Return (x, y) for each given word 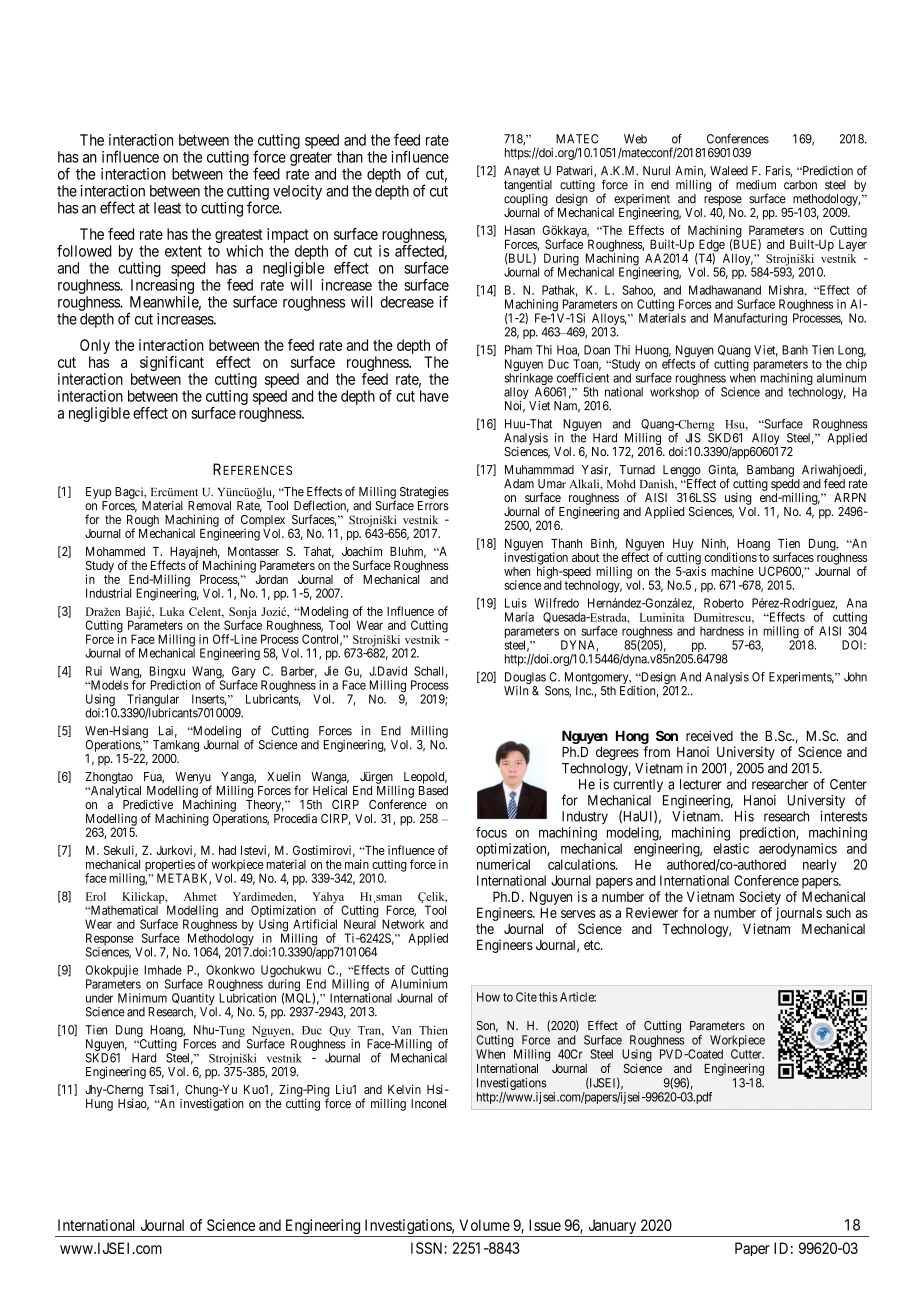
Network (403, 924)
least (167, 208)
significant (172, 365)
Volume (484, 1225)
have (434, 396)
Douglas (525, 679)
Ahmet (200, 896)
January (612, 1228)
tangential (528, 186)
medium (756, 185)
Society (760, 898)
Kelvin (404, 1089)
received (709, 735)
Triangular (153, 701)
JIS (693, 438)
